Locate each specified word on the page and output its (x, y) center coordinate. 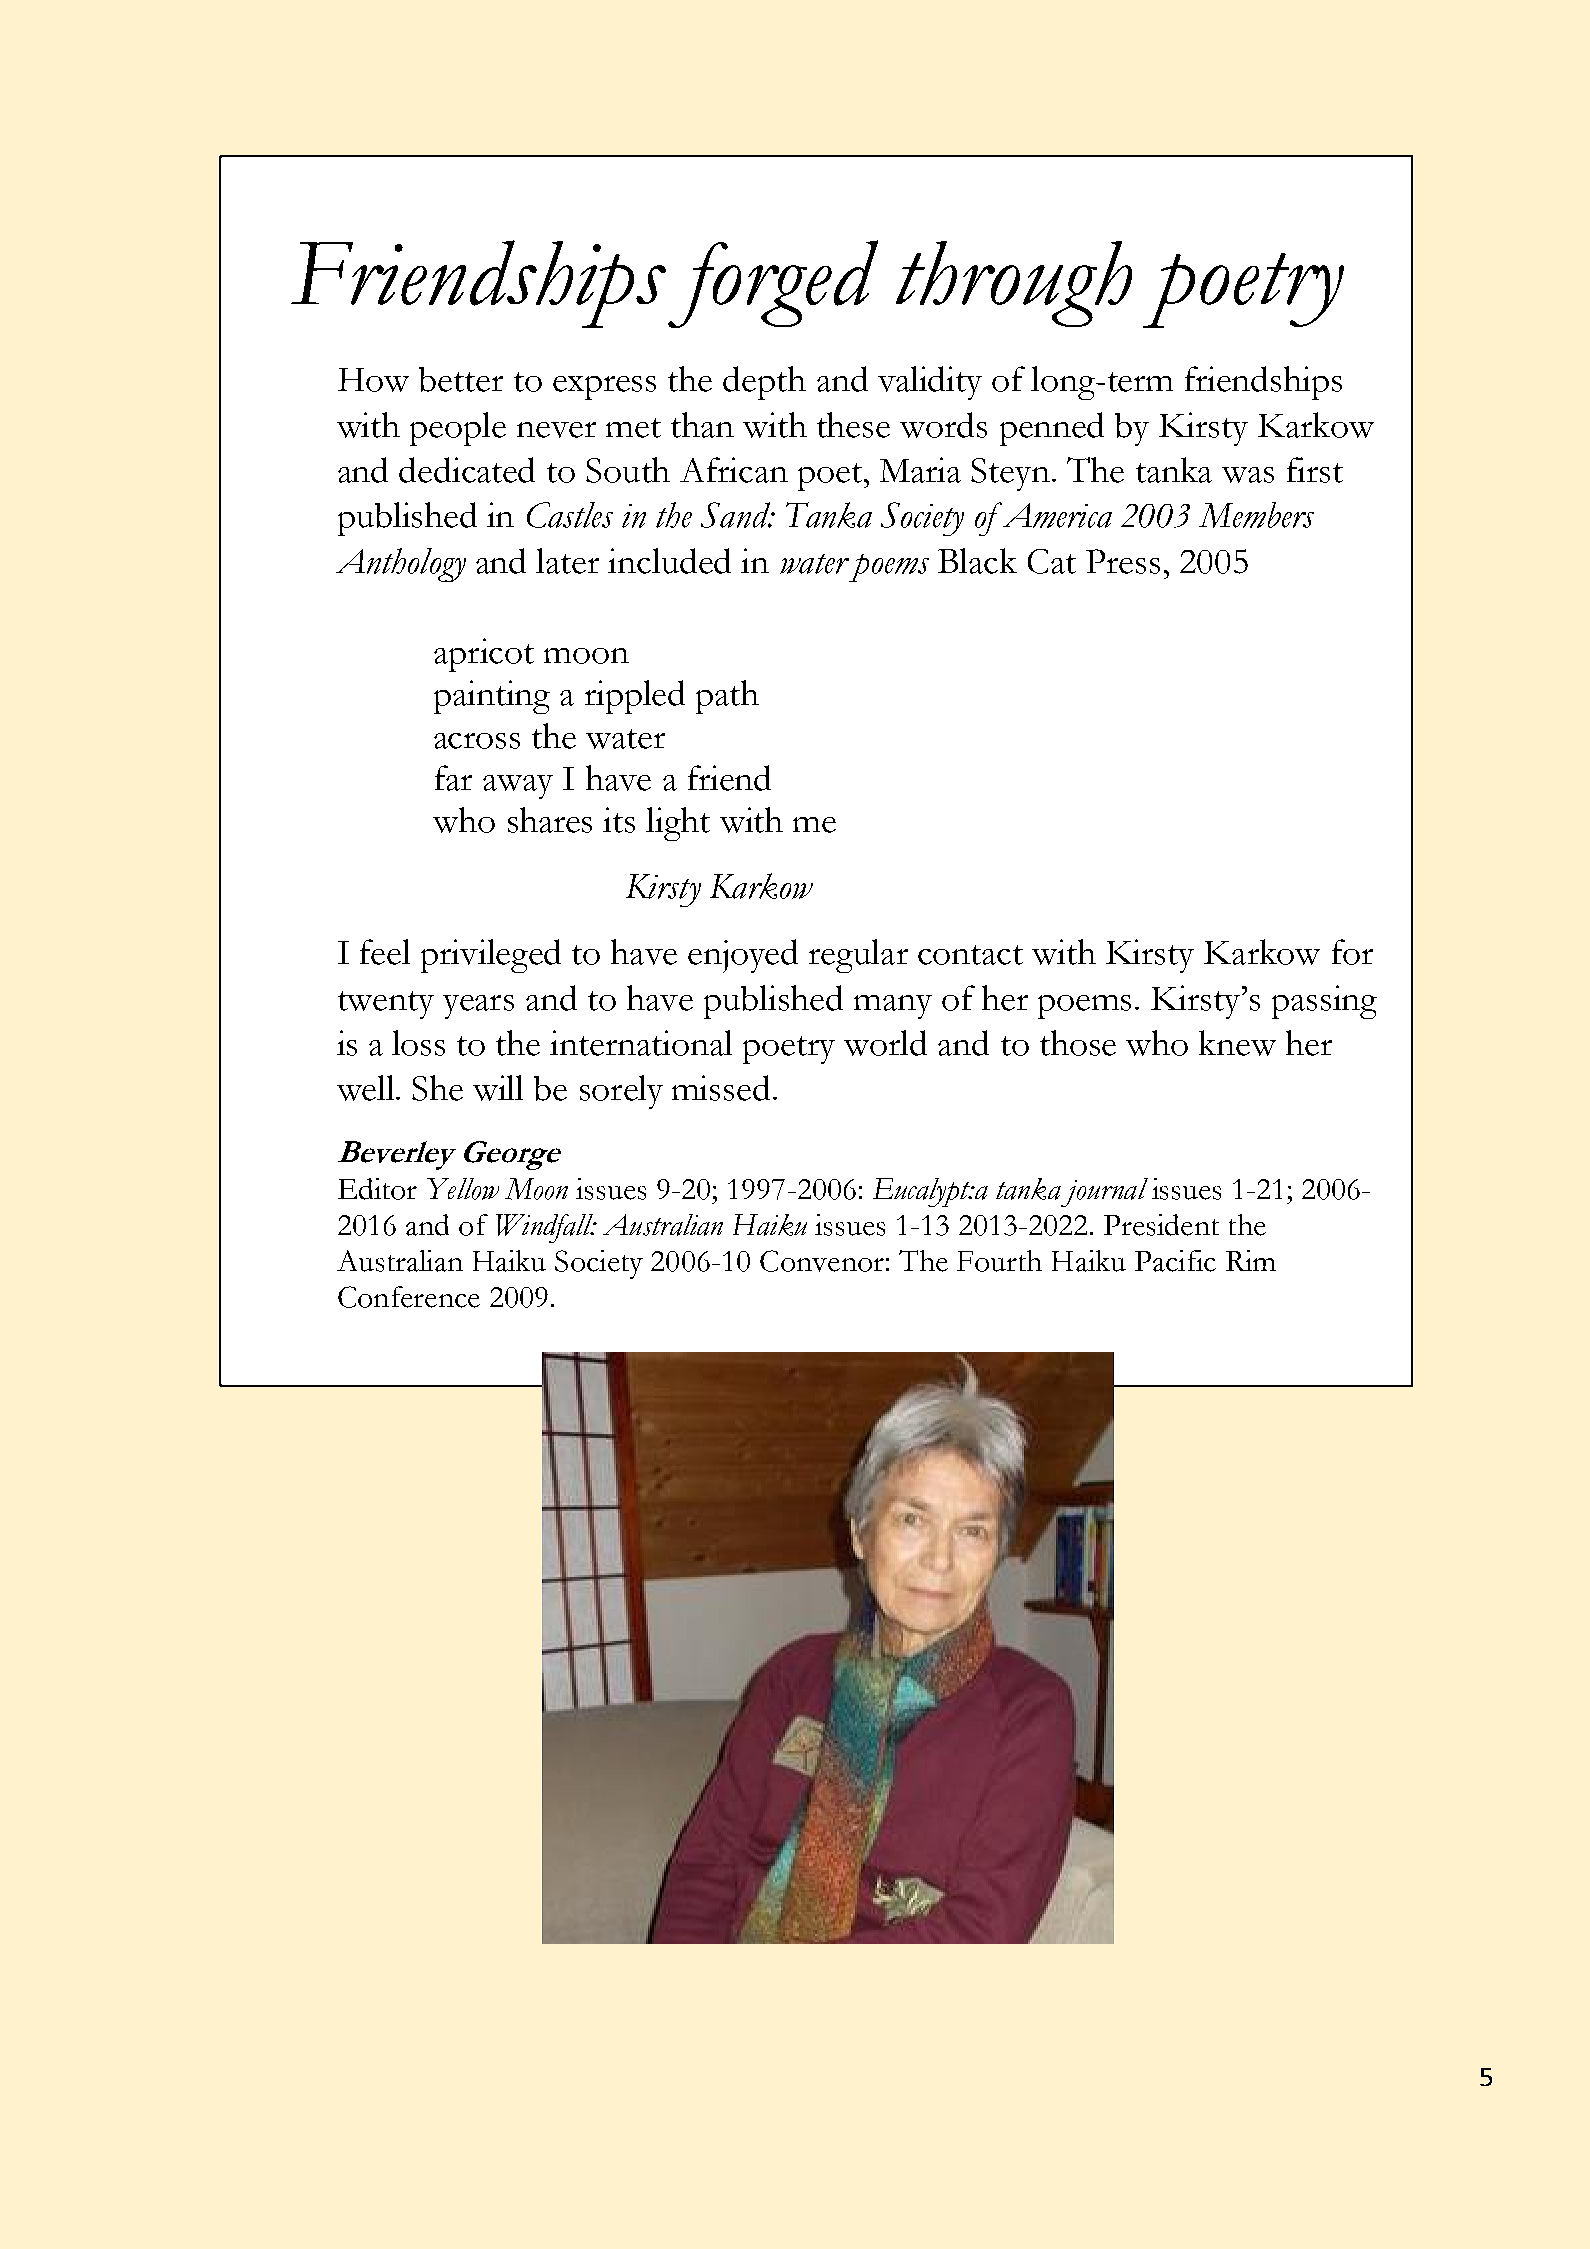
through (1014, 284)
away (518, 787)
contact (970, 955)
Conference (409, 1297)
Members (1256, 515)
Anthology (401, 565)
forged (773, 284)
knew (1237, 1043)
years (478, 1007)
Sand (736, 515)
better (461, 379)
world (885, 1043)
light (678, 824)
